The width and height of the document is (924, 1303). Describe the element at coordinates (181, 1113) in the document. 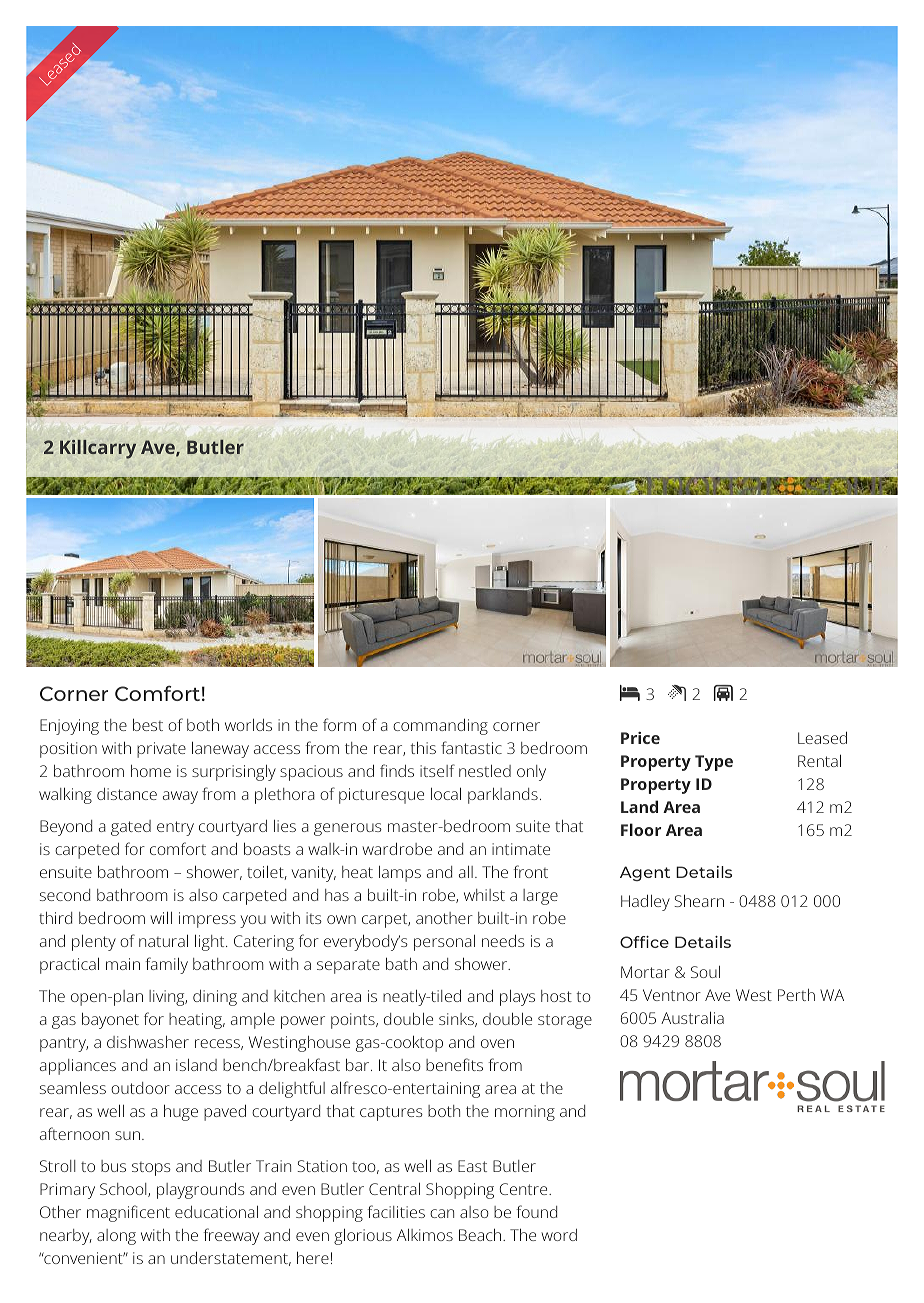

I see `huge` at that location.
